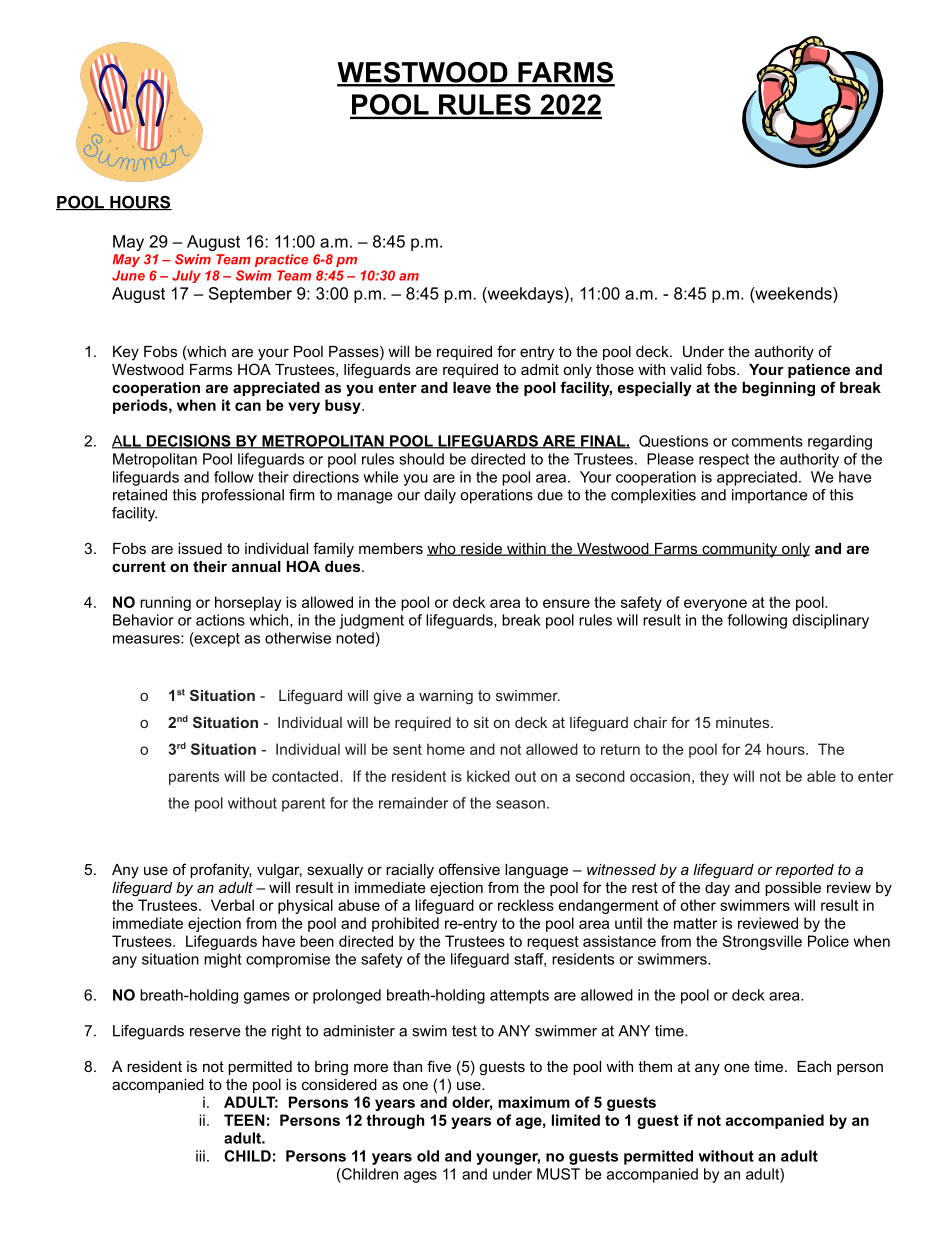  What do you see at coordinates (220, 620) in the page?
I see `actions` at bounding box center [220, 620].
